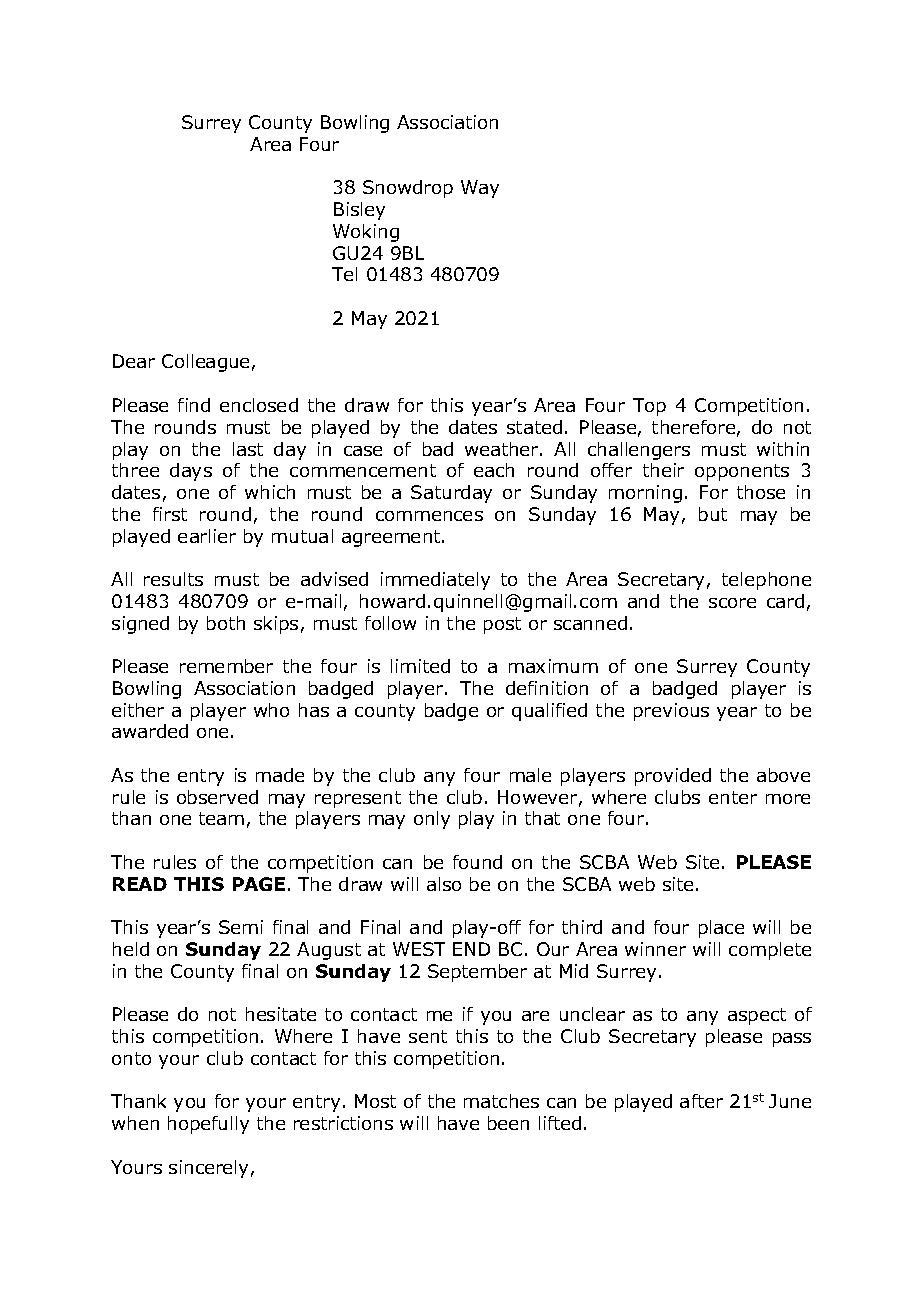 Image resolution: width=924 pixels, height=1308 pixels. I want to click on also, so click(444, 884).
